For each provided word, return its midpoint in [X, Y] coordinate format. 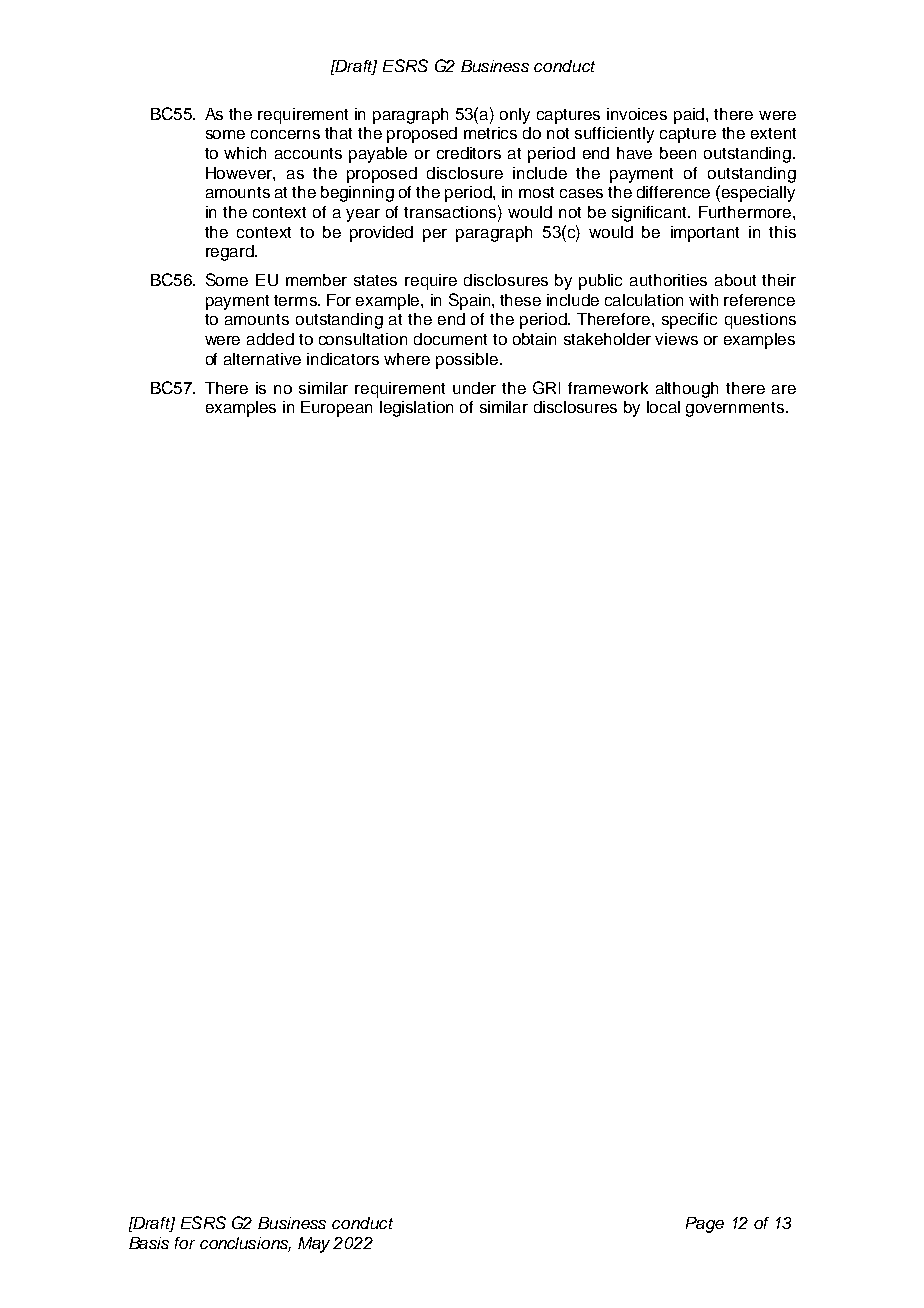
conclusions [245, 1244]
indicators [343, 359]
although [687, 390]
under [474, 388]
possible [468, 361]
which [245, 153]
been [678, 153]
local [663, 407]
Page [705, 1225]
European [336, 409]
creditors [469, 153]
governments [736, 409]
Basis [149, 1243]
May [316, 1245]
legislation [416, 409]
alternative [262, 359]
